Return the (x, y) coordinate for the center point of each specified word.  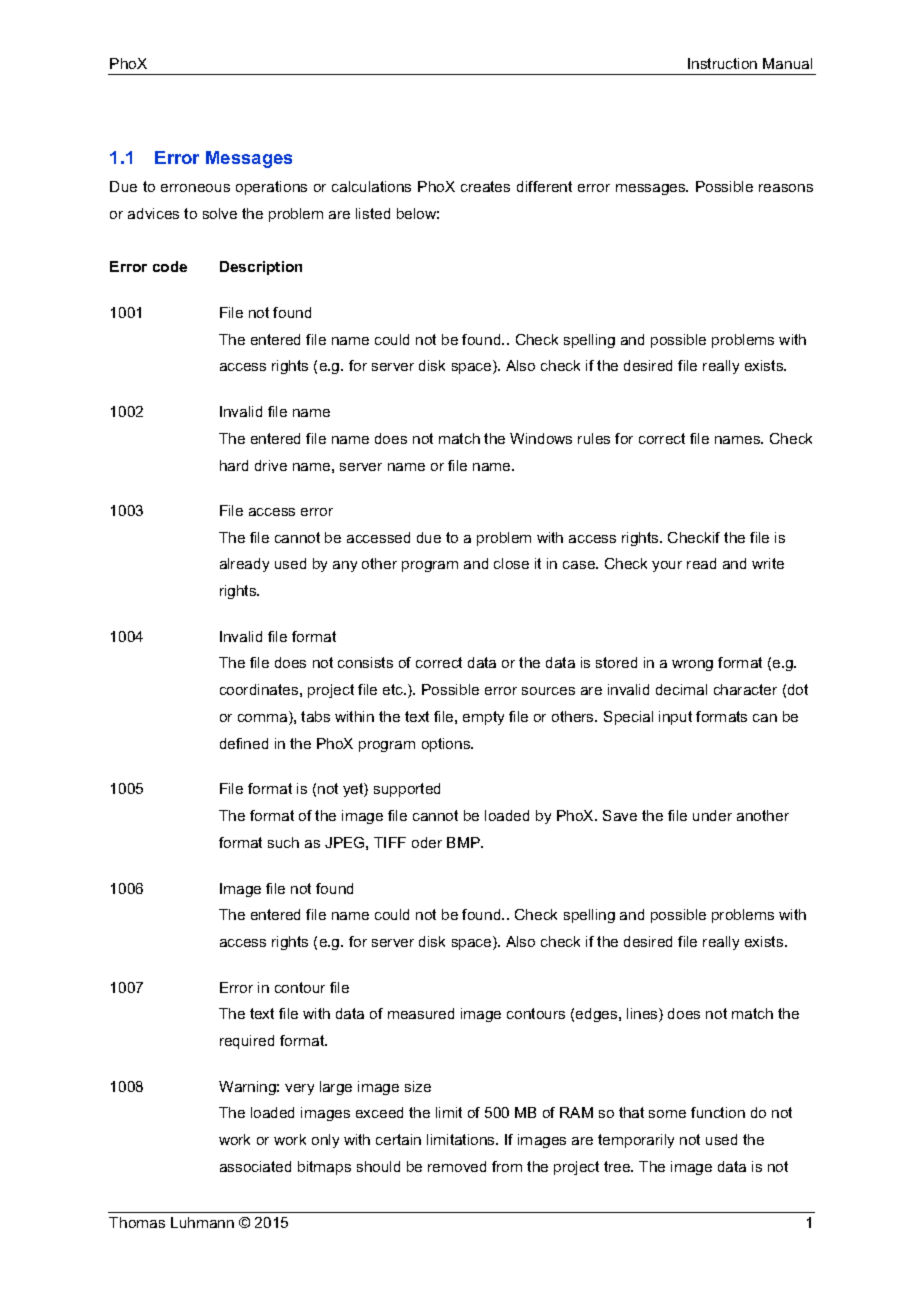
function (718, 1112)
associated (255, 1166)
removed (457, 1166)
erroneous (195, 188)
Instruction (722, 63)
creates (485, 186)
